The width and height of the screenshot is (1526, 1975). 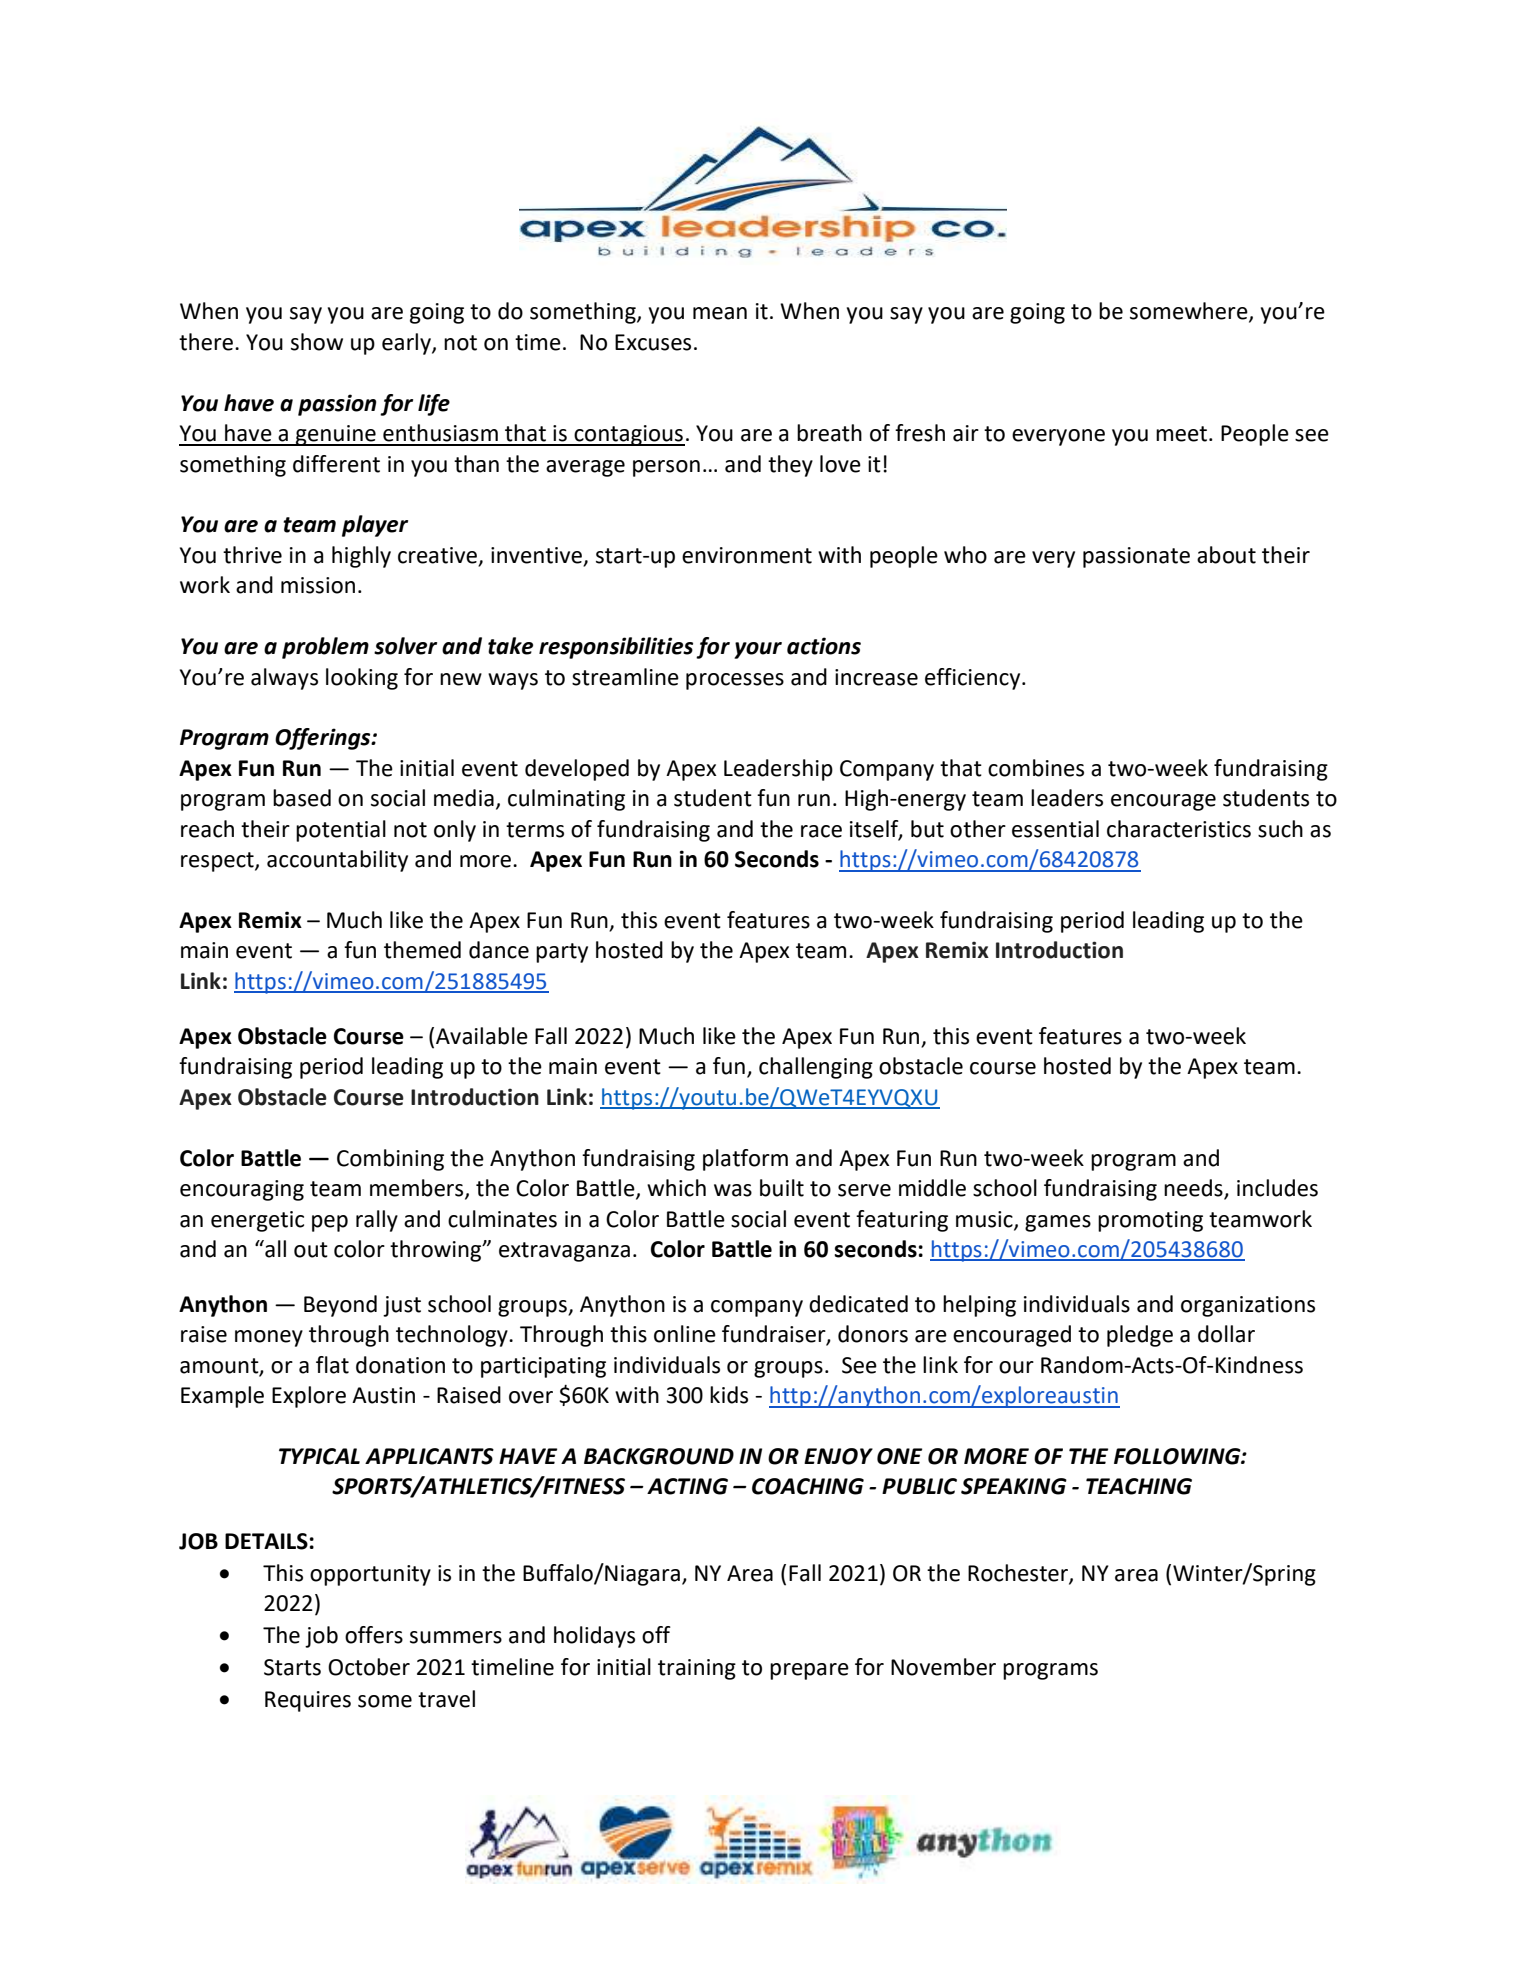 What do you see at coordinates (1181, 434) in the screenshot?
I see `meet` at bounding box center [1181, 434].
